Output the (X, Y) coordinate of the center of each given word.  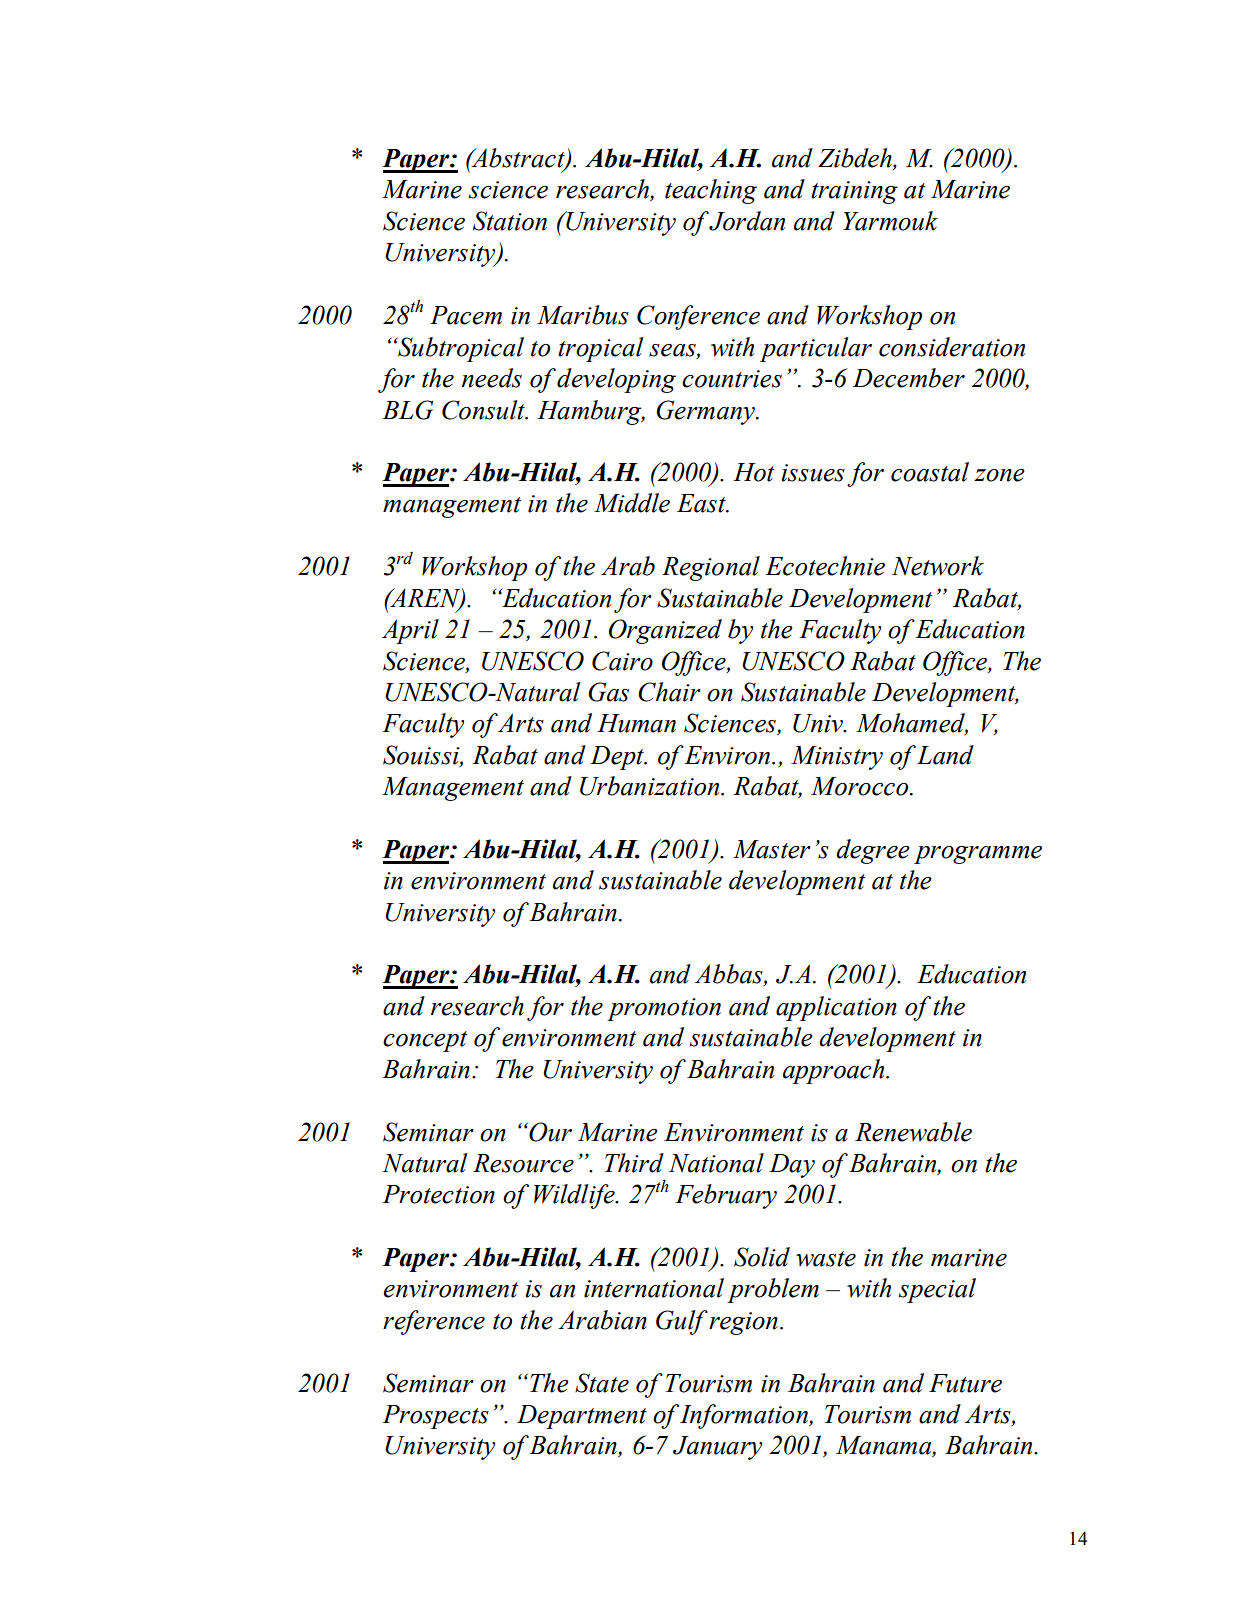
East (702, 503)
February (726, 1196)
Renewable (913, 1132)
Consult (484, 410)
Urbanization (651, 786)
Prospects (435, 1417)
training (854, 192)
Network (938, 566)
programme (978, 855)
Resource (523, 1163)
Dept (618, 758)
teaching (711, 191)
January (717, 1448)
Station (510, 221)
